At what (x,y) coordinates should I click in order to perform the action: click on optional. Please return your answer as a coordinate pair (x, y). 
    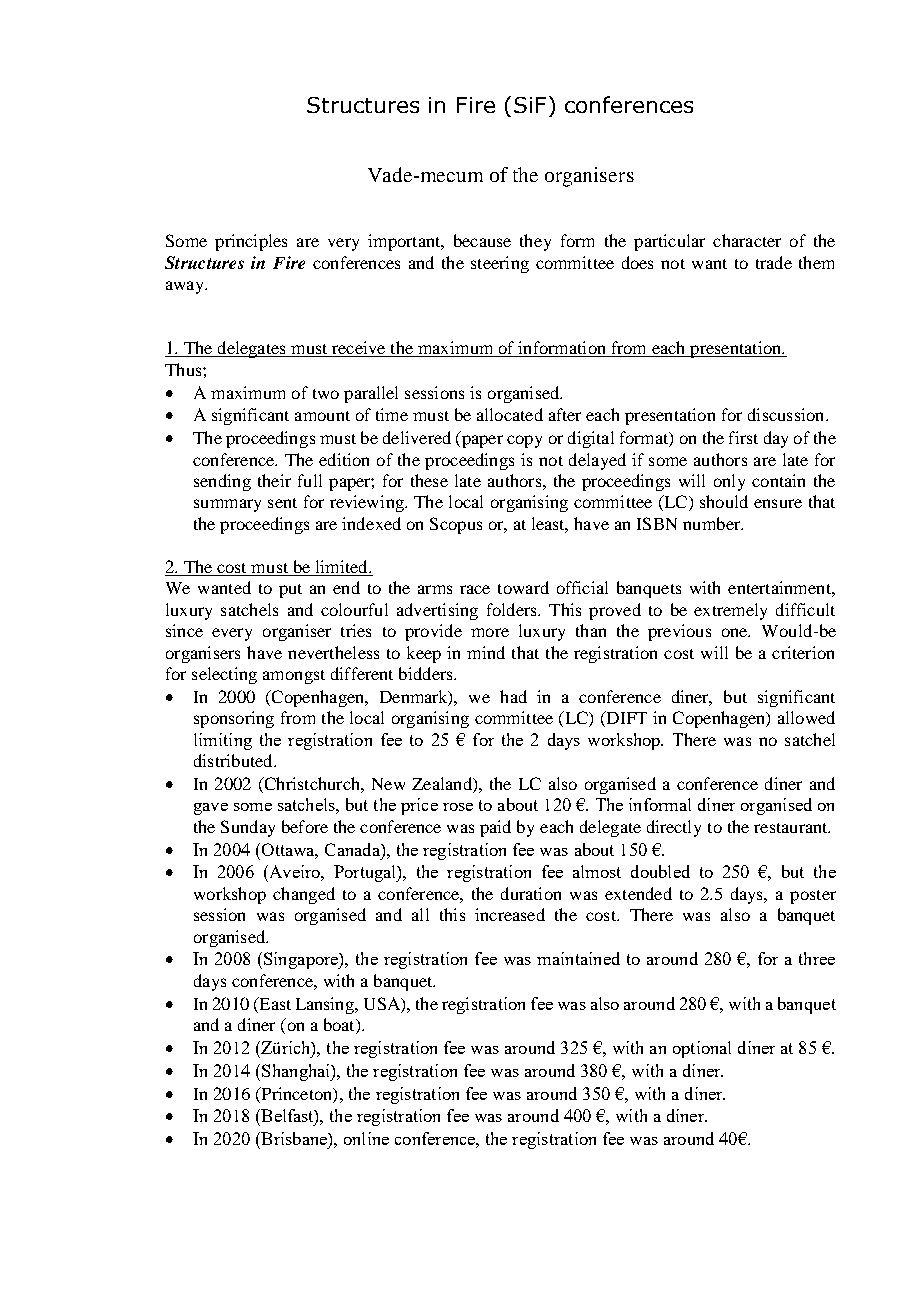
    Looking at the image, I should click on (702, 1049).
